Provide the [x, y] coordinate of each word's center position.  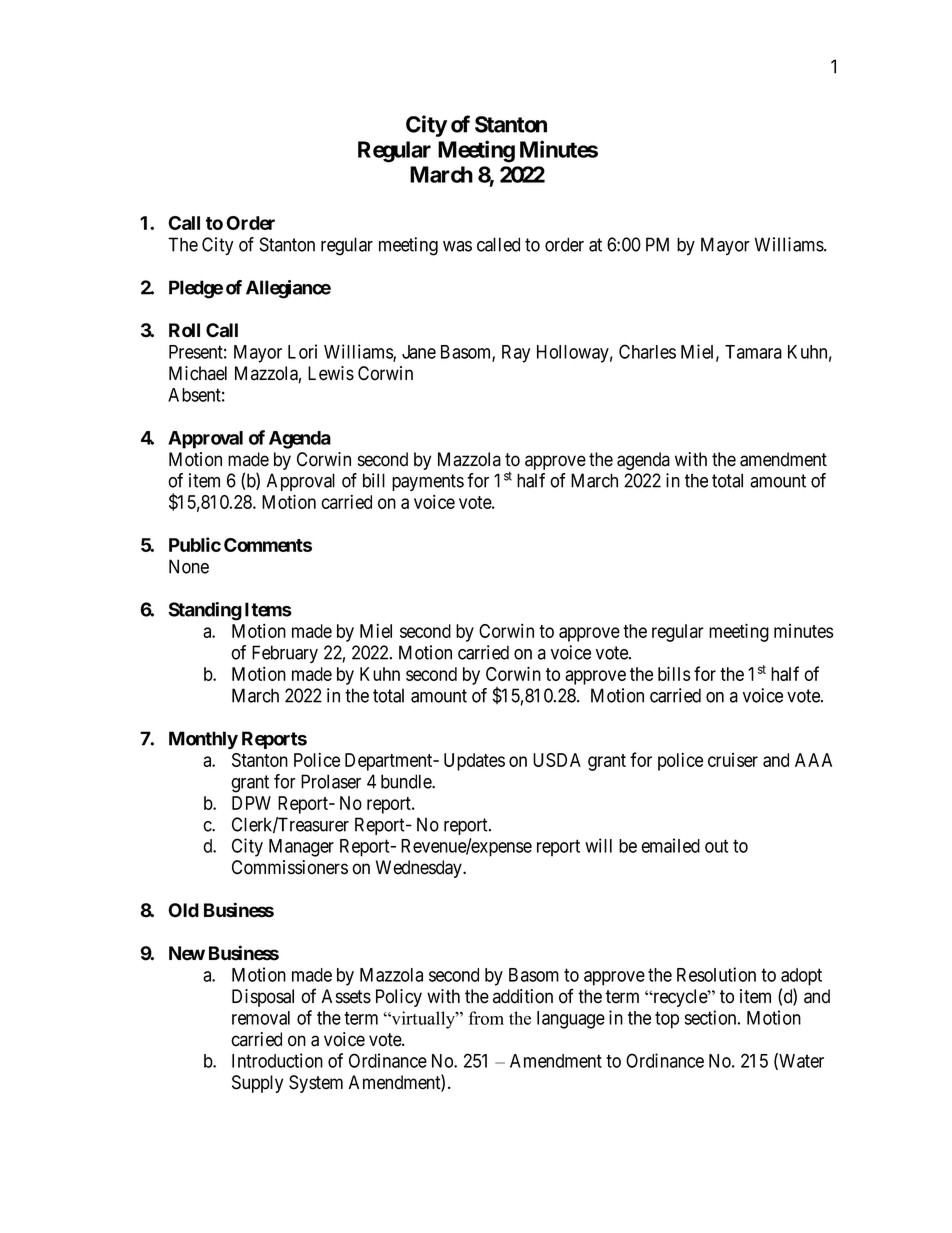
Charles [647, 351]
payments [428, 482]
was [457, 246]
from [486, 1018]
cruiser [733, 760]
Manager [301, 848]
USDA [557, 760]
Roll [184, 330]
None [189, 566]
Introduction [277, 1060]
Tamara [753, 352]
